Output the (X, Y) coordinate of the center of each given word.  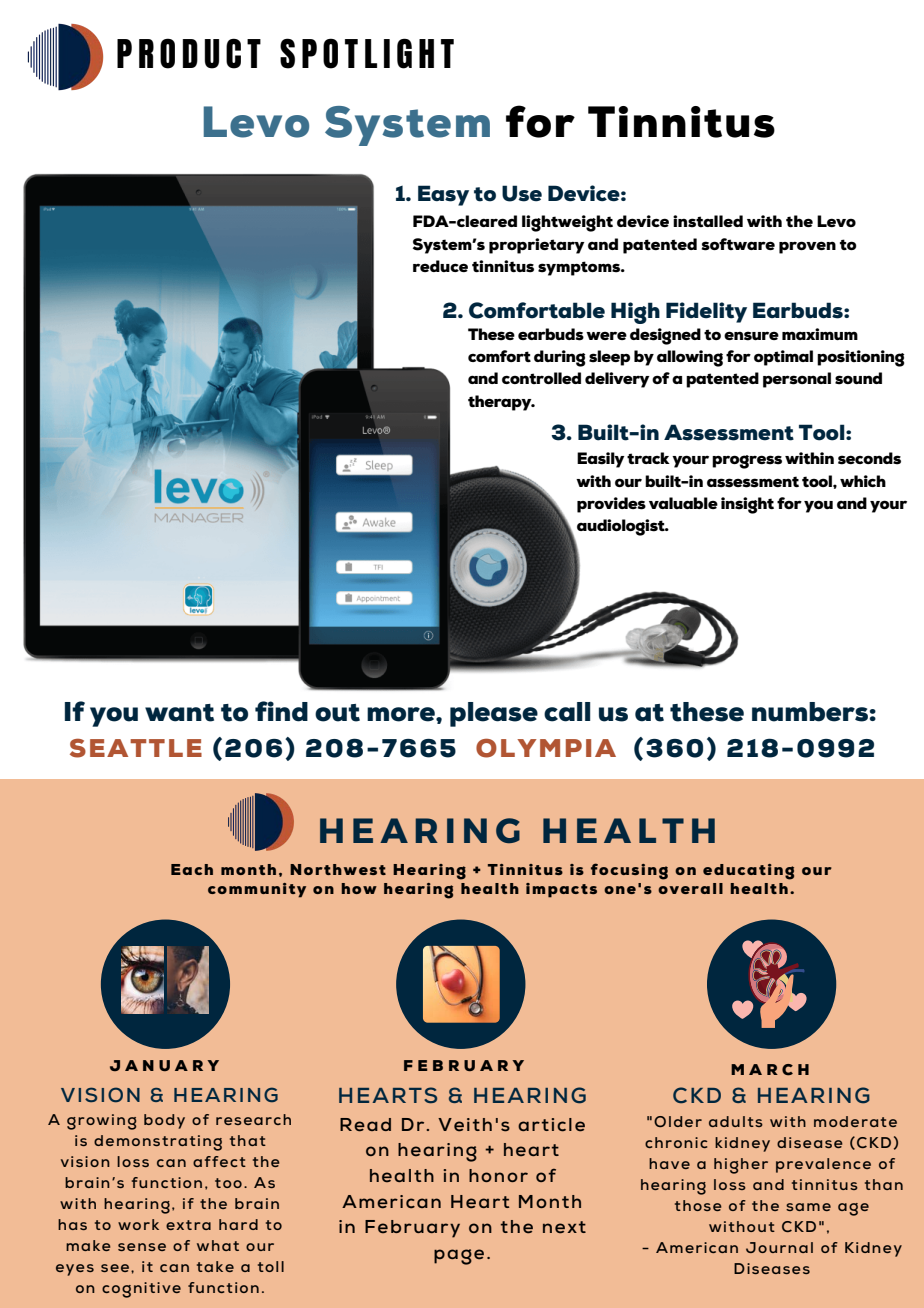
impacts (561, 890)
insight (747, 505)
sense (142, 1247)
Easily (601, 460)
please (494, 714)
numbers (810, 712)
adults (736, 1121)
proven (807, 247)
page (459, 1257)
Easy (443, 195)
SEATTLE (136, 748)
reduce (440, 266)
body (164, 1121)
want (179, 713)
